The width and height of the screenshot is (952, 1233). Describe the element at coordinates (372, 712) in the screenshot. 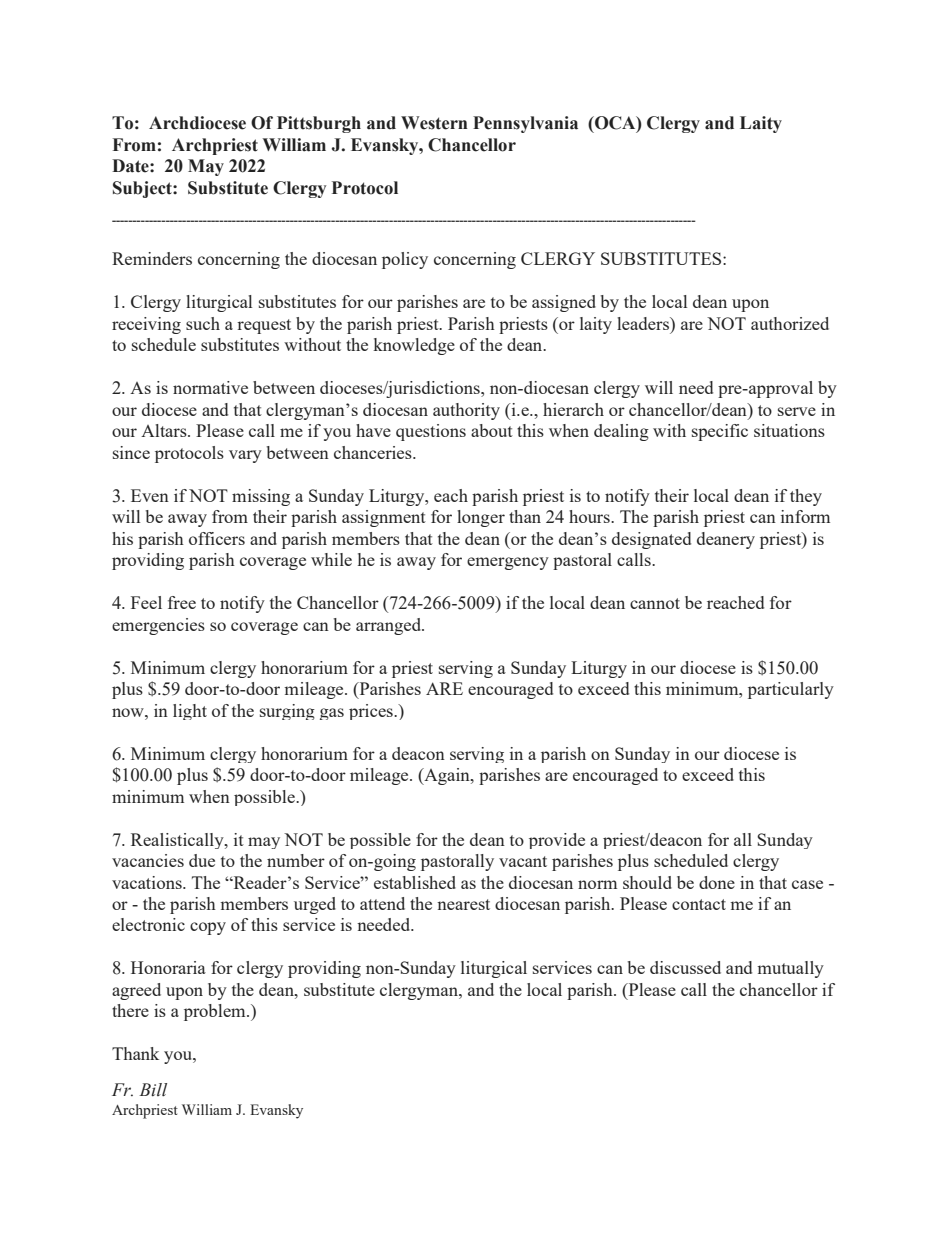

I see `prices` at that location.
